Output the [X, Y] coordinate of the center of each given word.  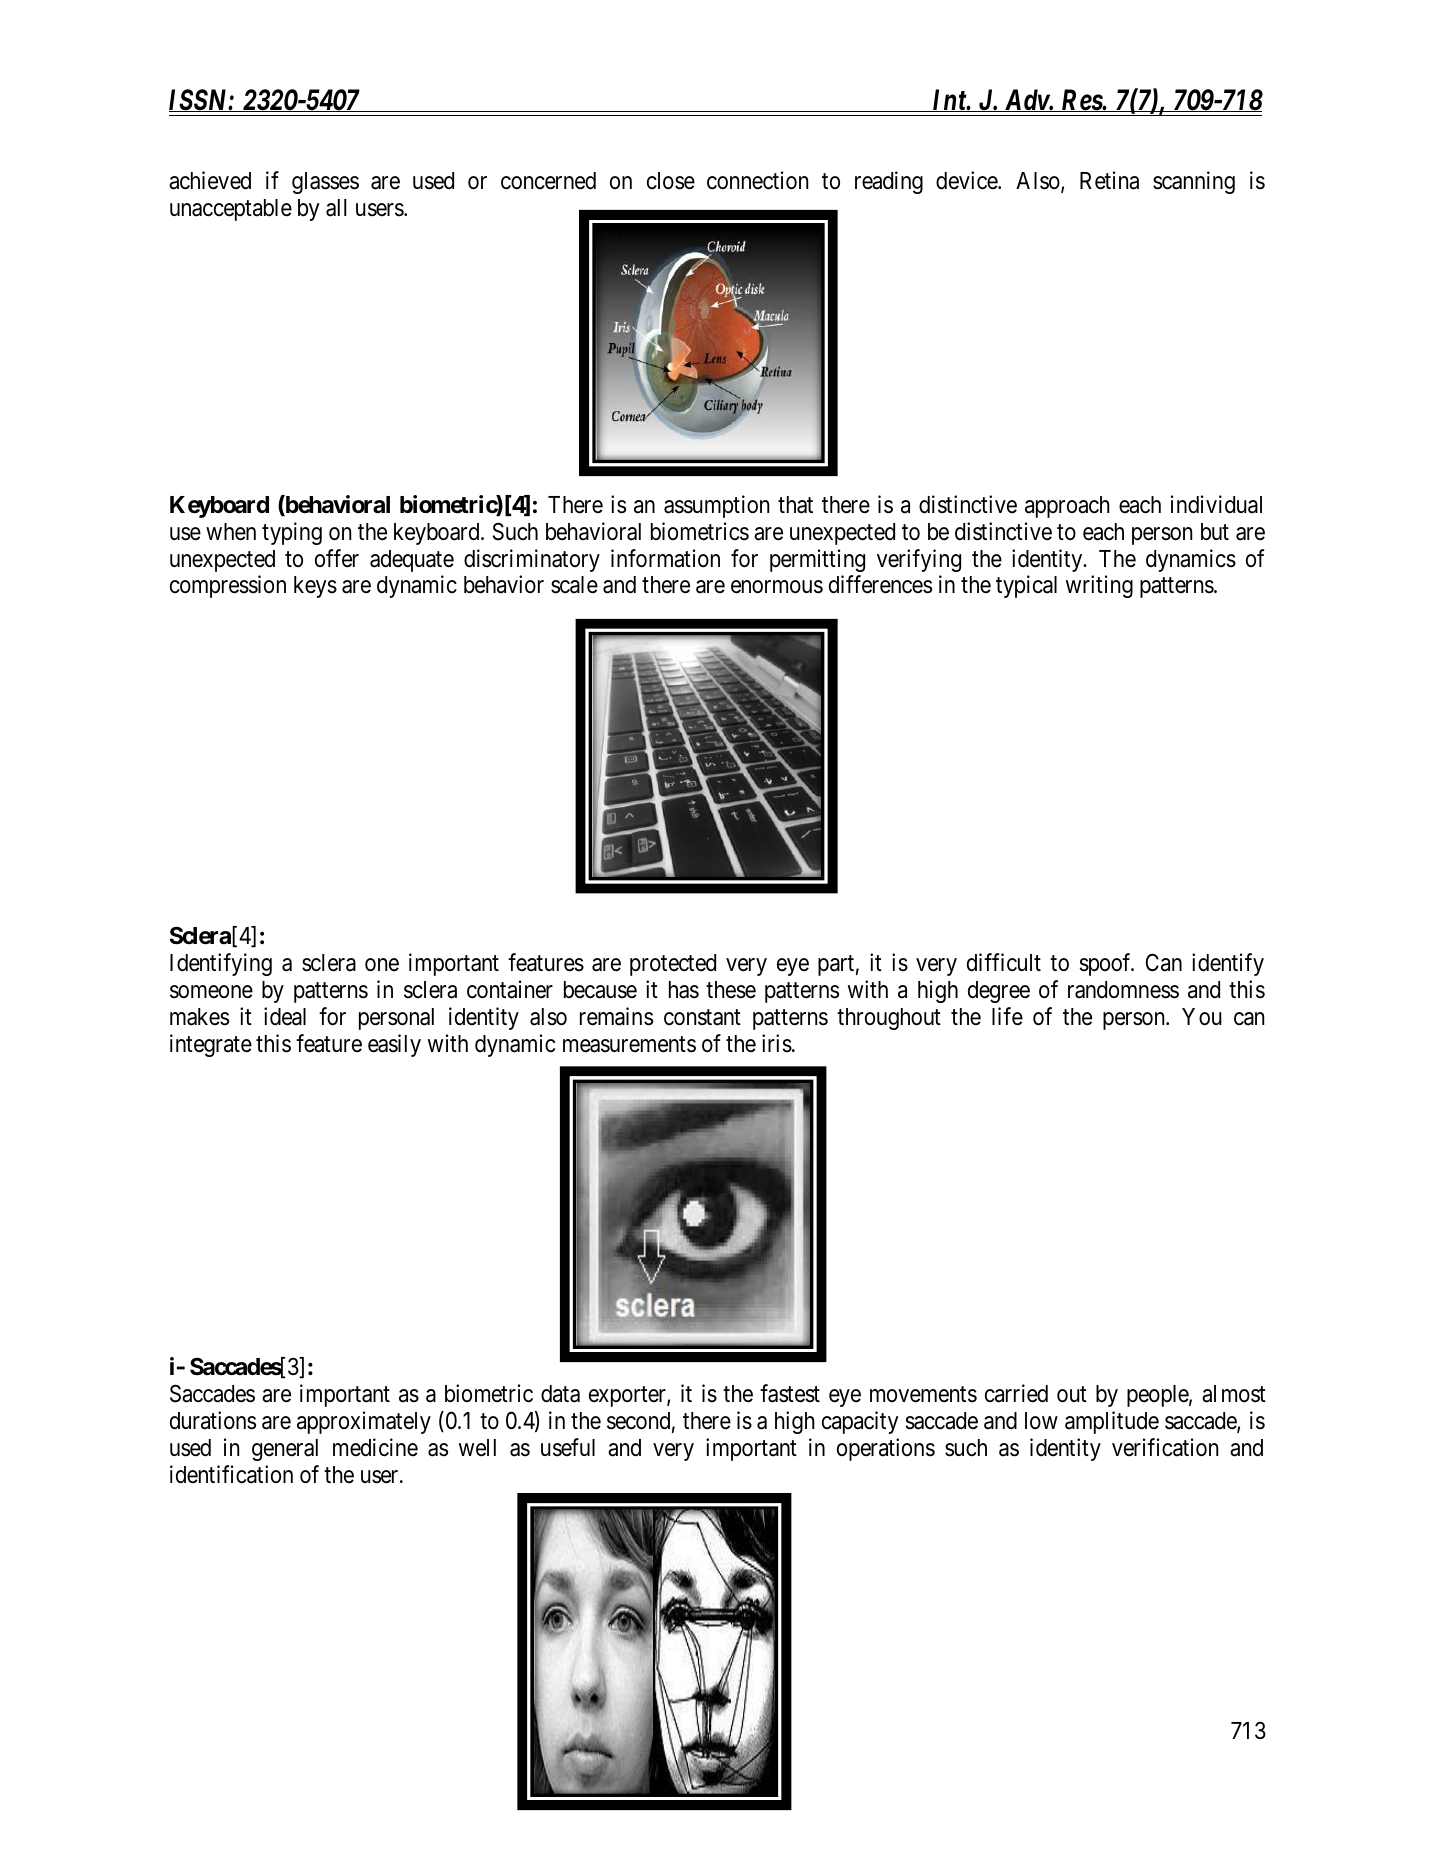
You [1202, 1017]
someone [211, 992]
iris [777, 1043]
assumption [716, 506]
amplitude [1112, 1422]
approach [1067, 507]
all [336, 208]
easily [394, 1045]
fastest [790, 1393]
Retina [1109, 180]
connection [757, 180]
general [285, 1450]
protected [673, 965]
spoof [1107, 964]
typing [292, 533]
